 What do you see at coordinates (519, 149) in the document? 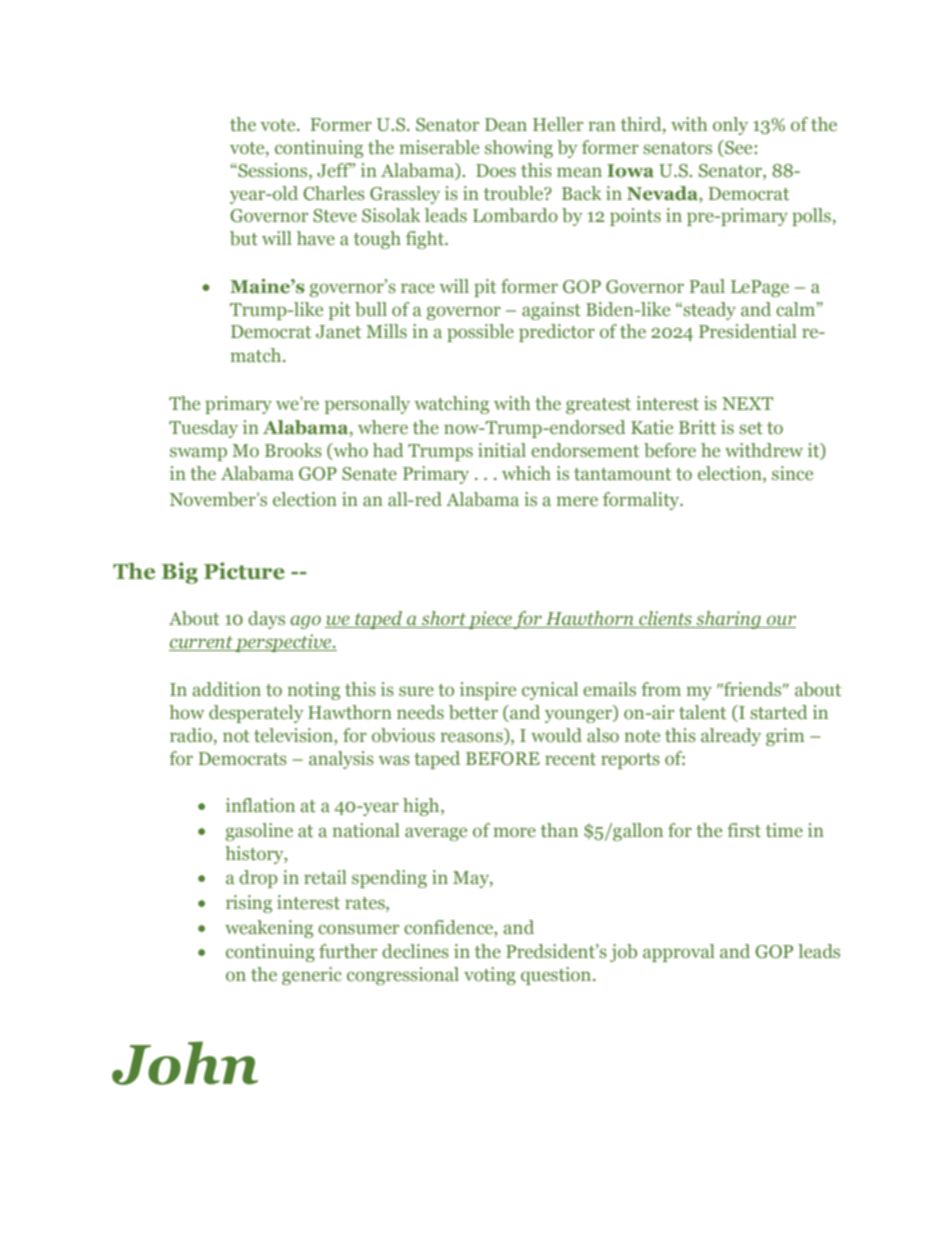
I see `showing` at bounding box center [519, 149].
